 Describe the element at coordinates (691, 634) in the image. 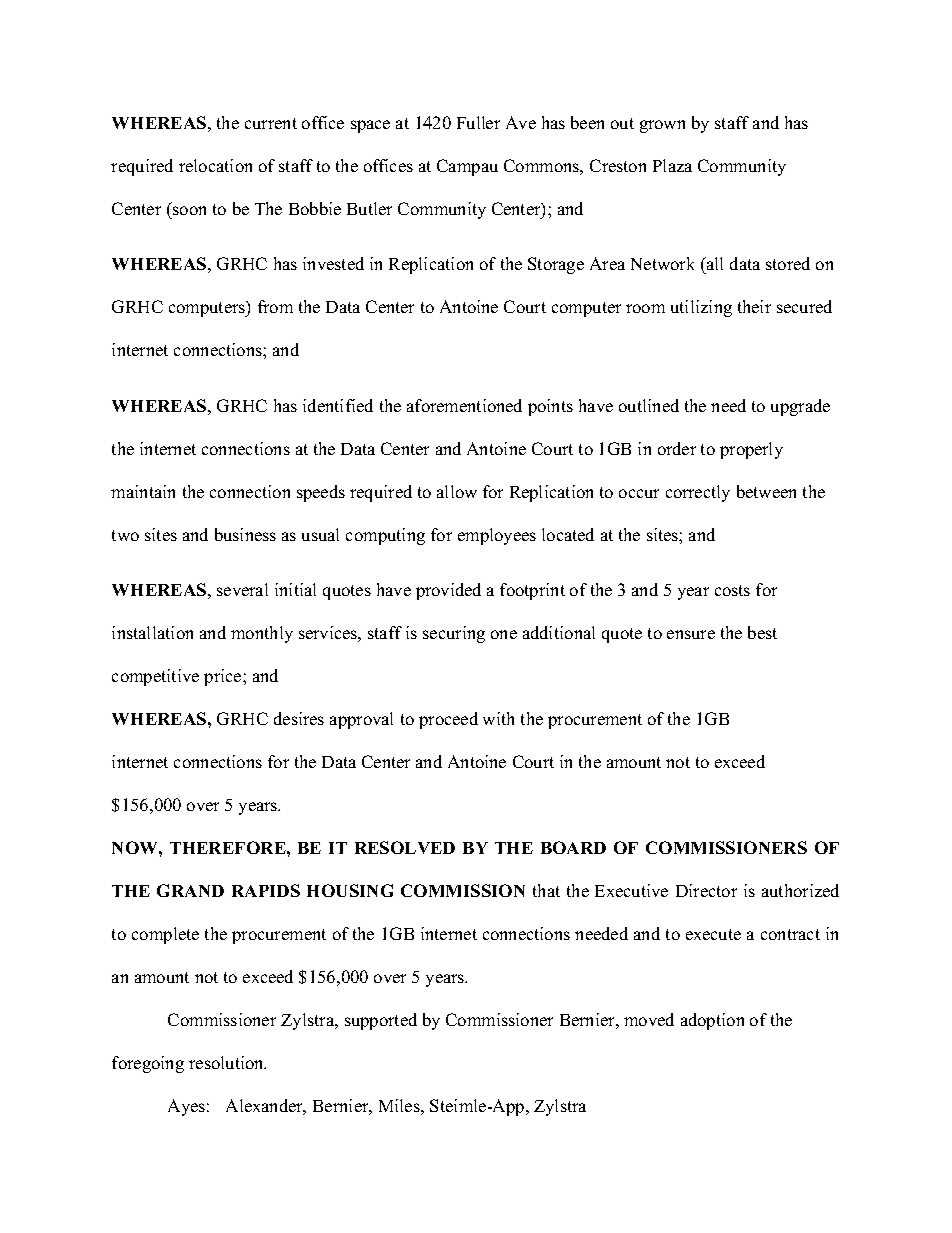

I see `ensure` at that location.
